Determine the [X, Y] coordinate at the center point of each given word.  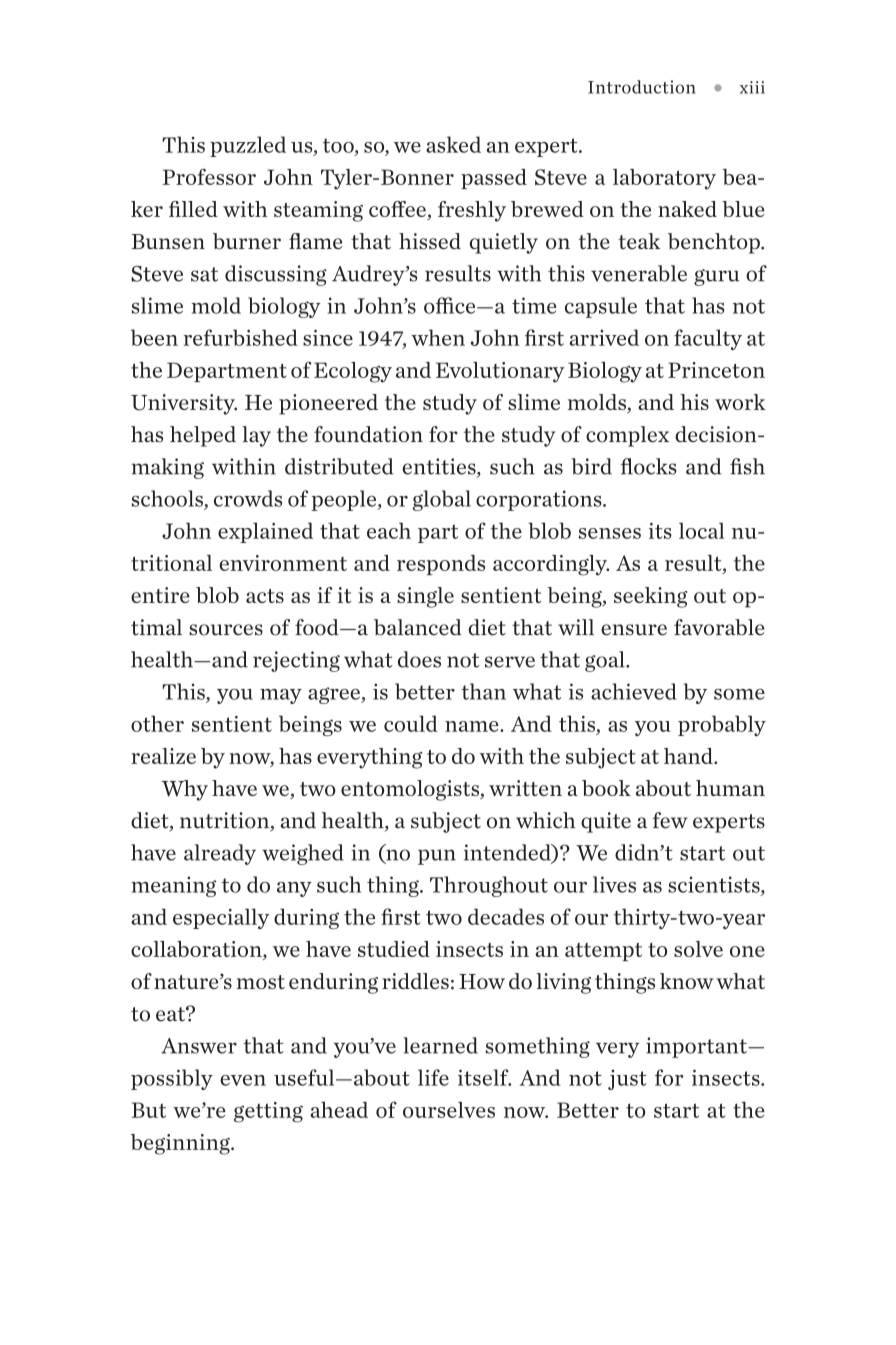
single [425, 597]
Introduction [642, 87]
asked [453, 144]
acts [265, 596]
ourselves [449, 1110]
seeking [650, 597]
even [243, 1080]
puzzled [248, 146]
